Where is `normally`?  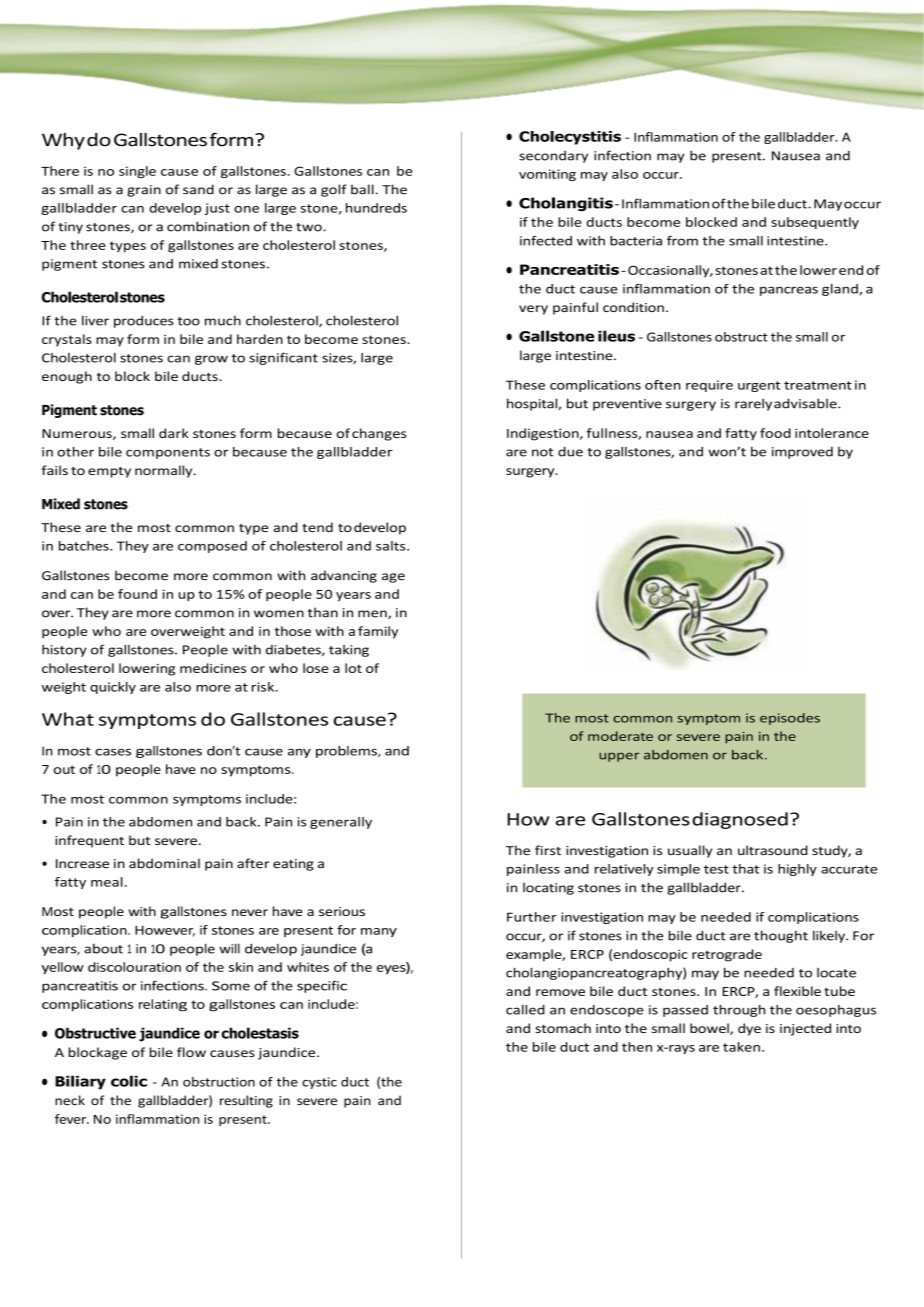 normally is located at coordinates (165, 471).
